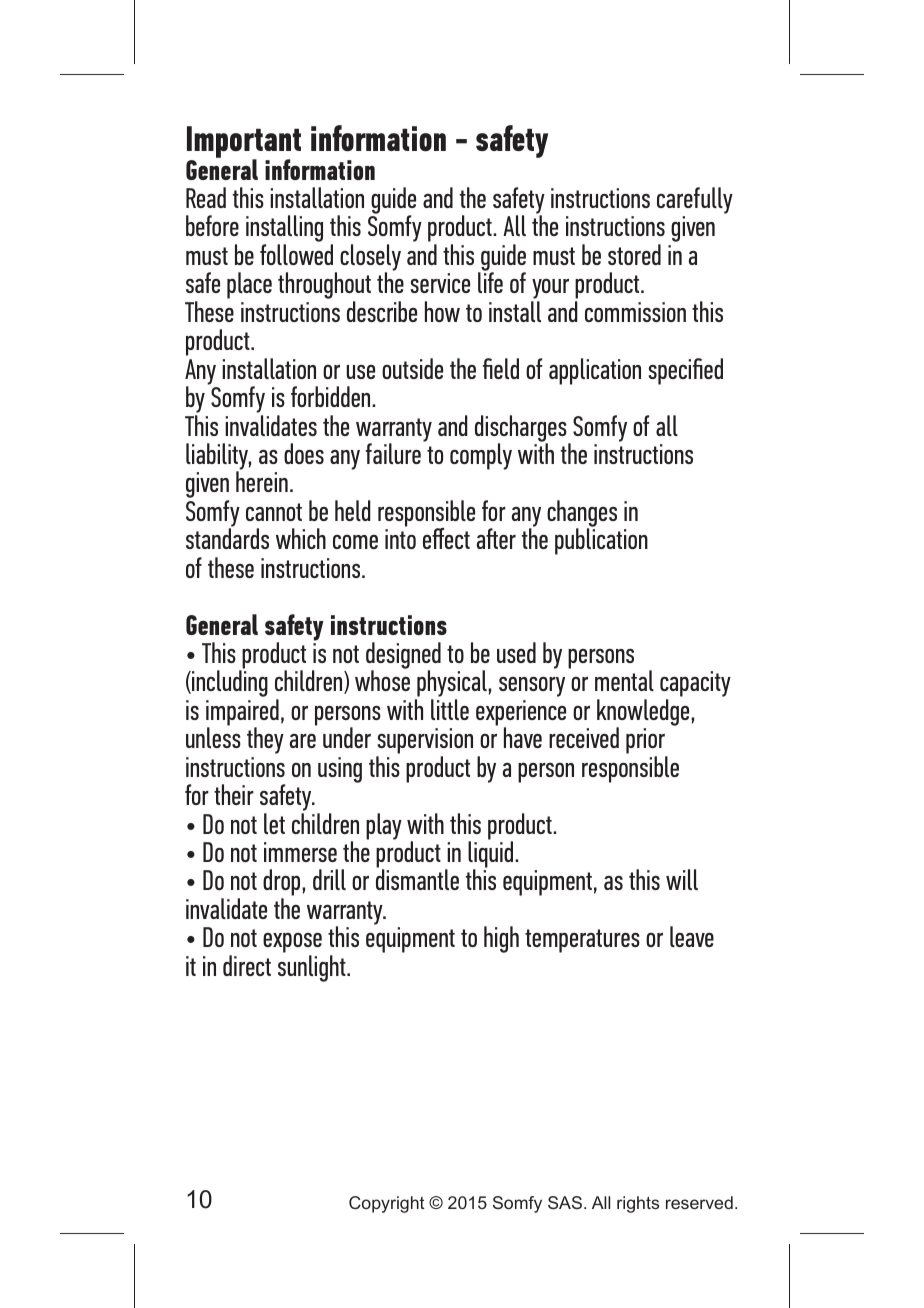 This page has height=1308, width=924. Describe the element at coordinates (440, 283) in the page. I see `service` at that location.
